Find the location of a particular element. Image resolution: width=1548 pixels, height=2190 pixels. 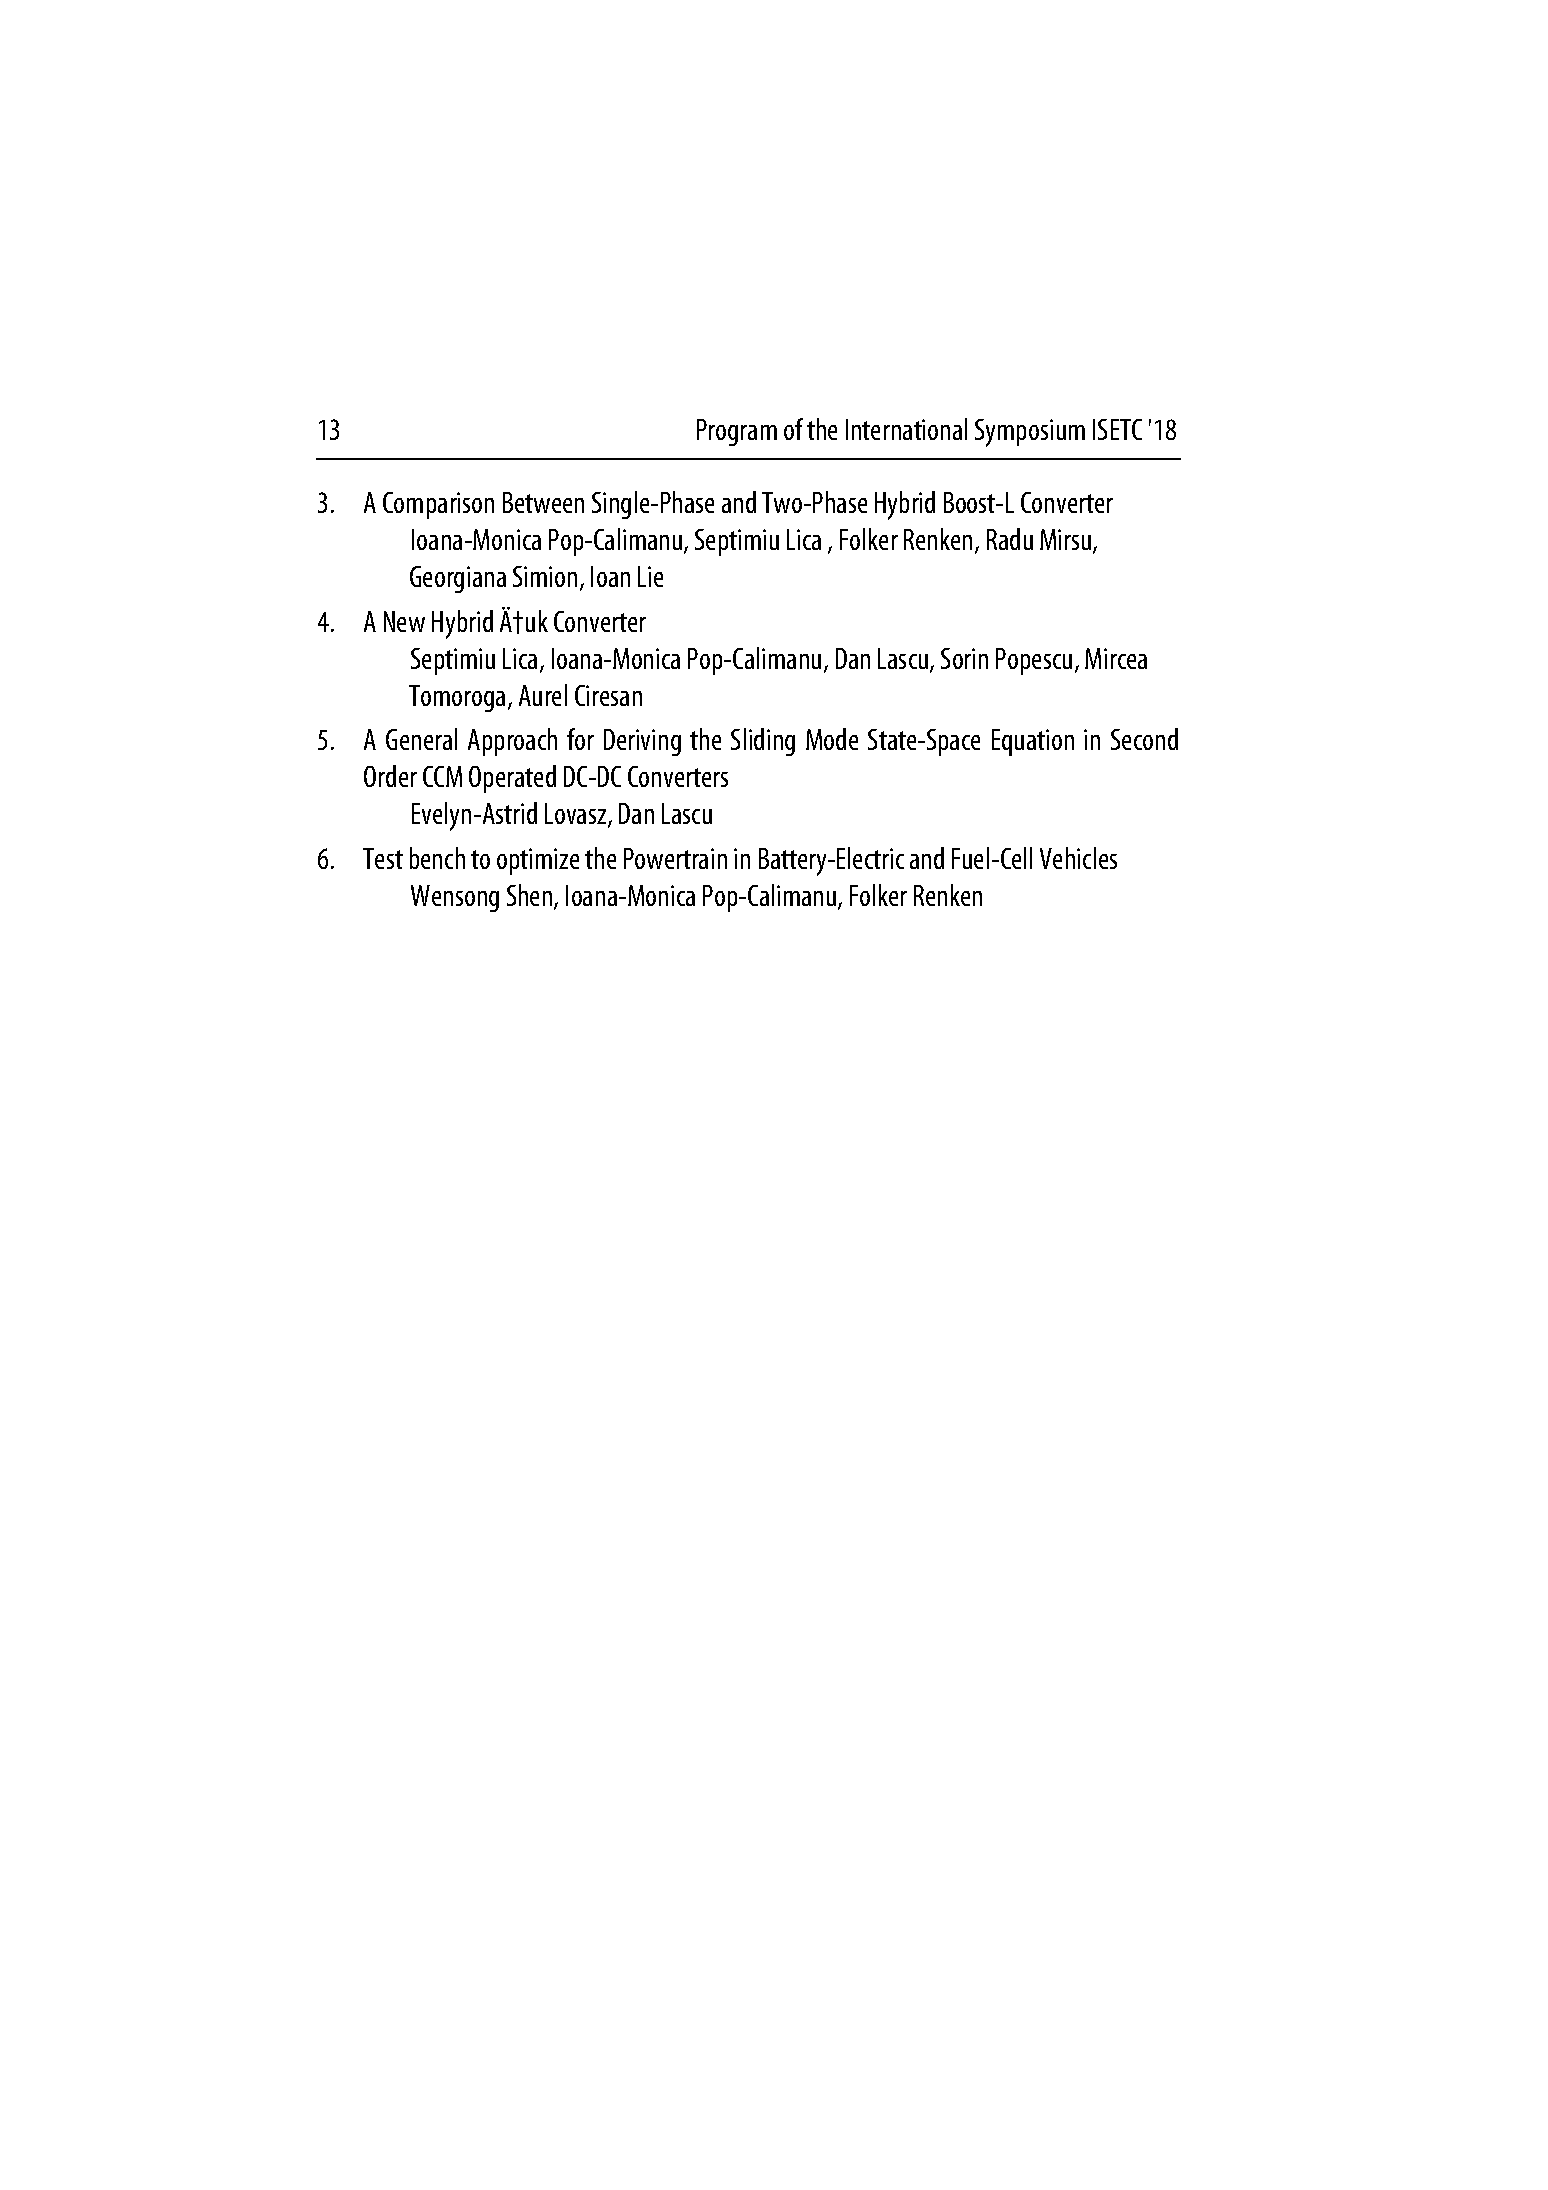

Powertrain is located at coordinates (675, 858).
